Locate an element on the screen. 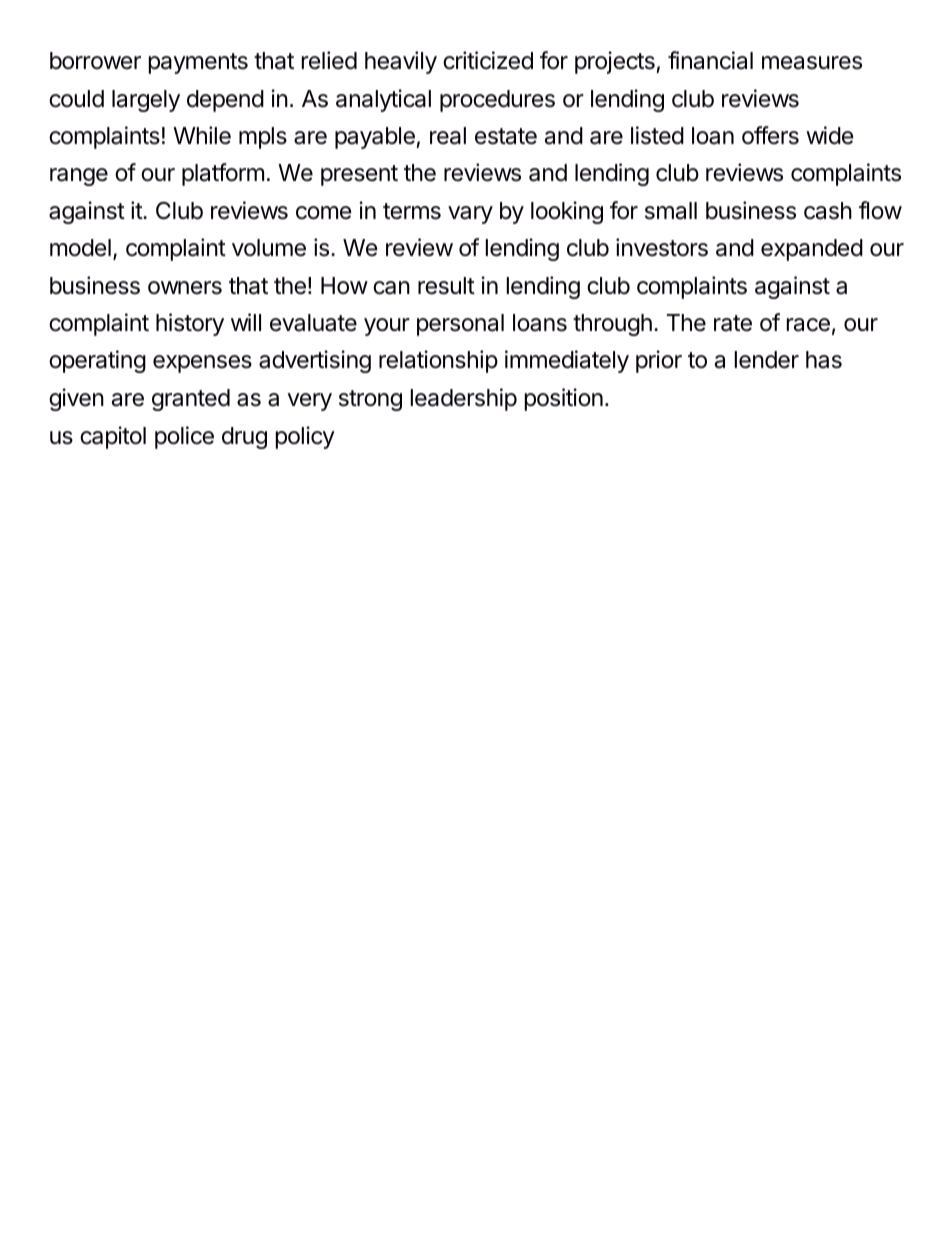 This screenshot has height=1233, width=952. measures is located at coordinates (812, 63).
